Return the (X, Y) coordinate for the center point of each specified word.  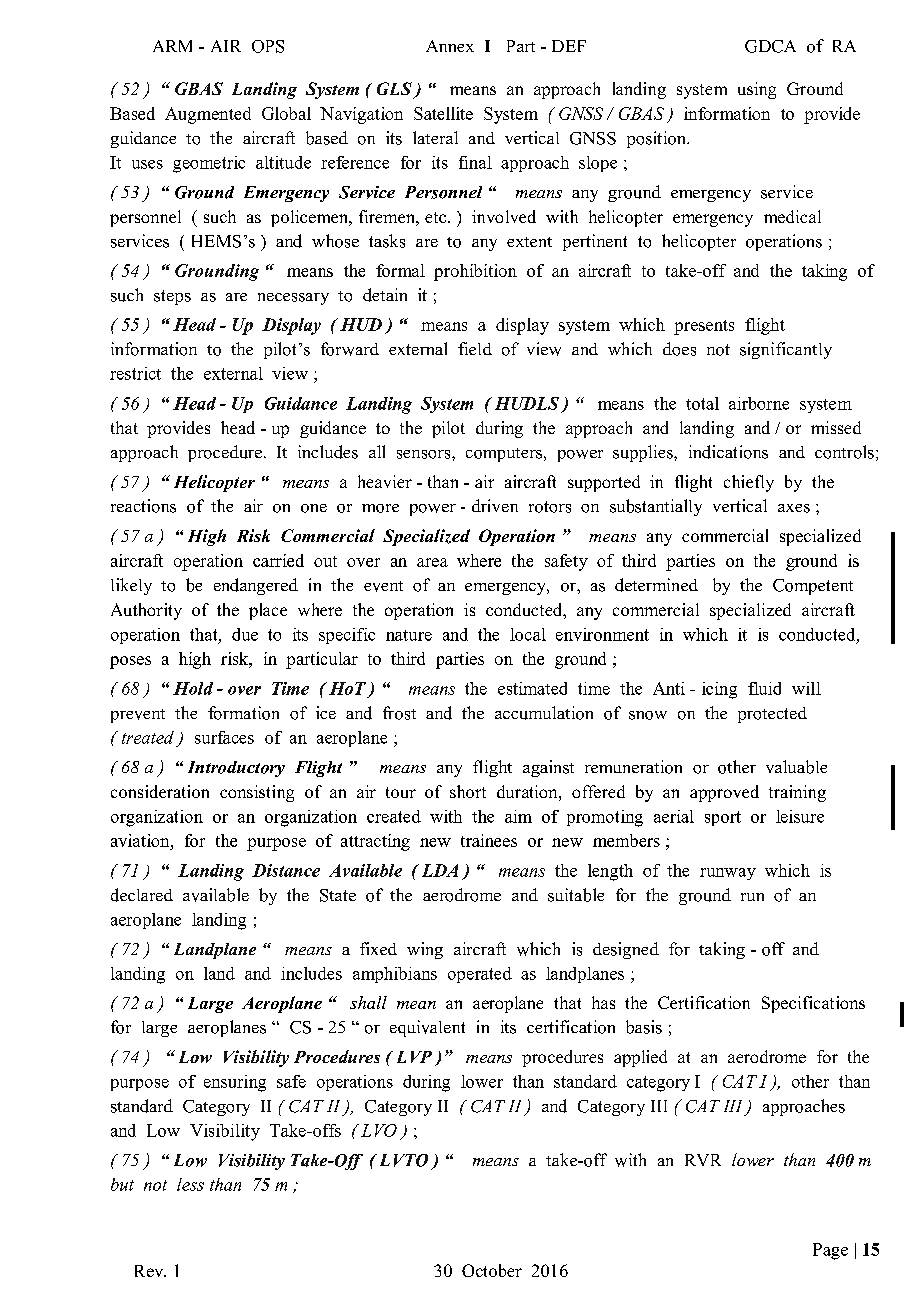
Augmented (208, 115)
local (528, 634)
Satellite (443, 113)
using (757, 90)
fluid (764, 688)
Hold (193, 688)
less (190, 1184)
